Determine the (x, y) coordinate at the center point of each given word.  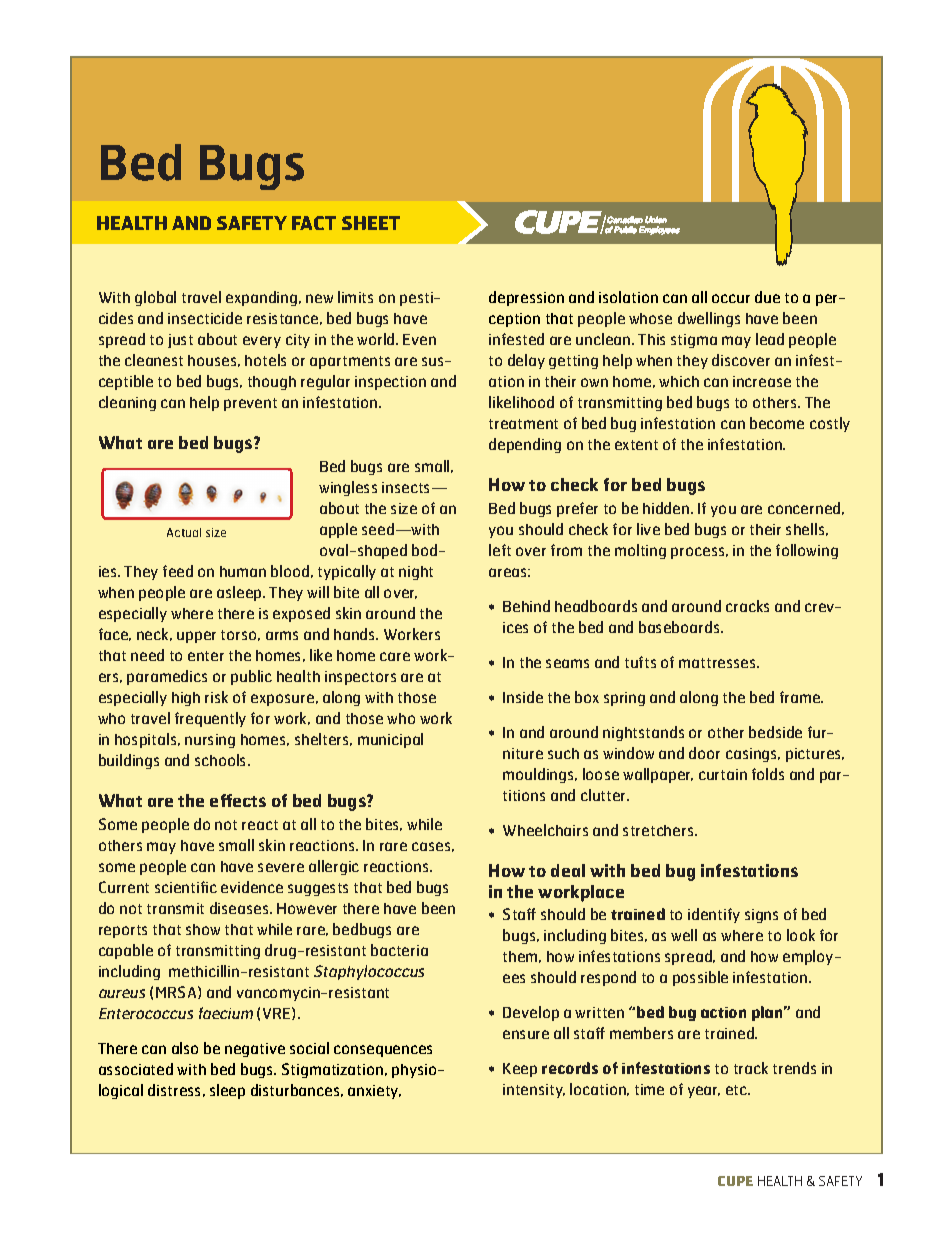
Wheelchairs (545, 830)
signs (761, 916)
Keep (520, 1070)
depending (525, 445)
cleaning (127, 403)
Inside (523, 697)
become (777, 423)
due (767, 297)
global (155, 298)
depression (526, 298)
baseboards (680, 627)
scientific (186, 887)
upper (196, 637)
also (185, 1048)
